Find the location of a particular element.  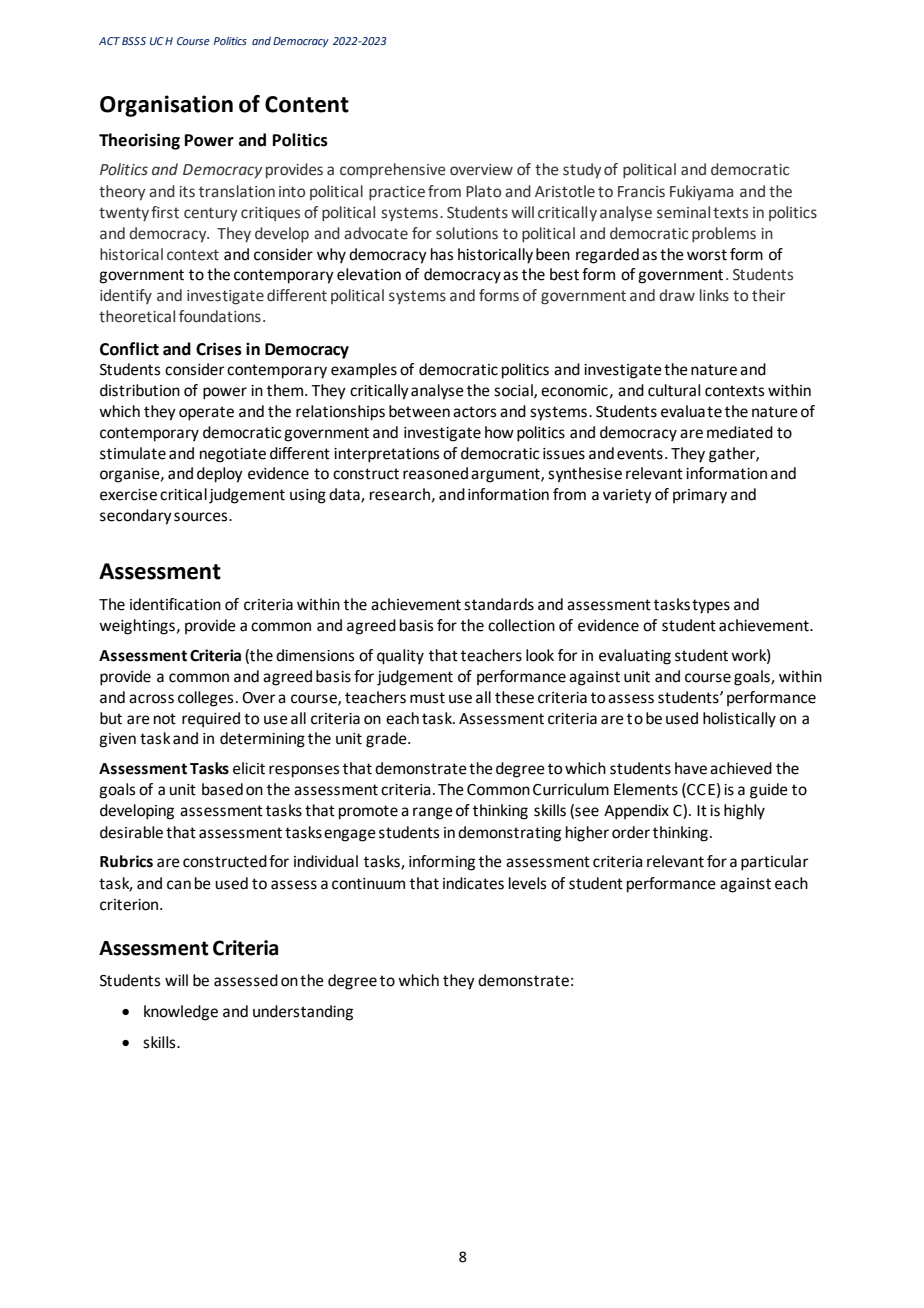

understanding is located at coordinates (303, 1013).
